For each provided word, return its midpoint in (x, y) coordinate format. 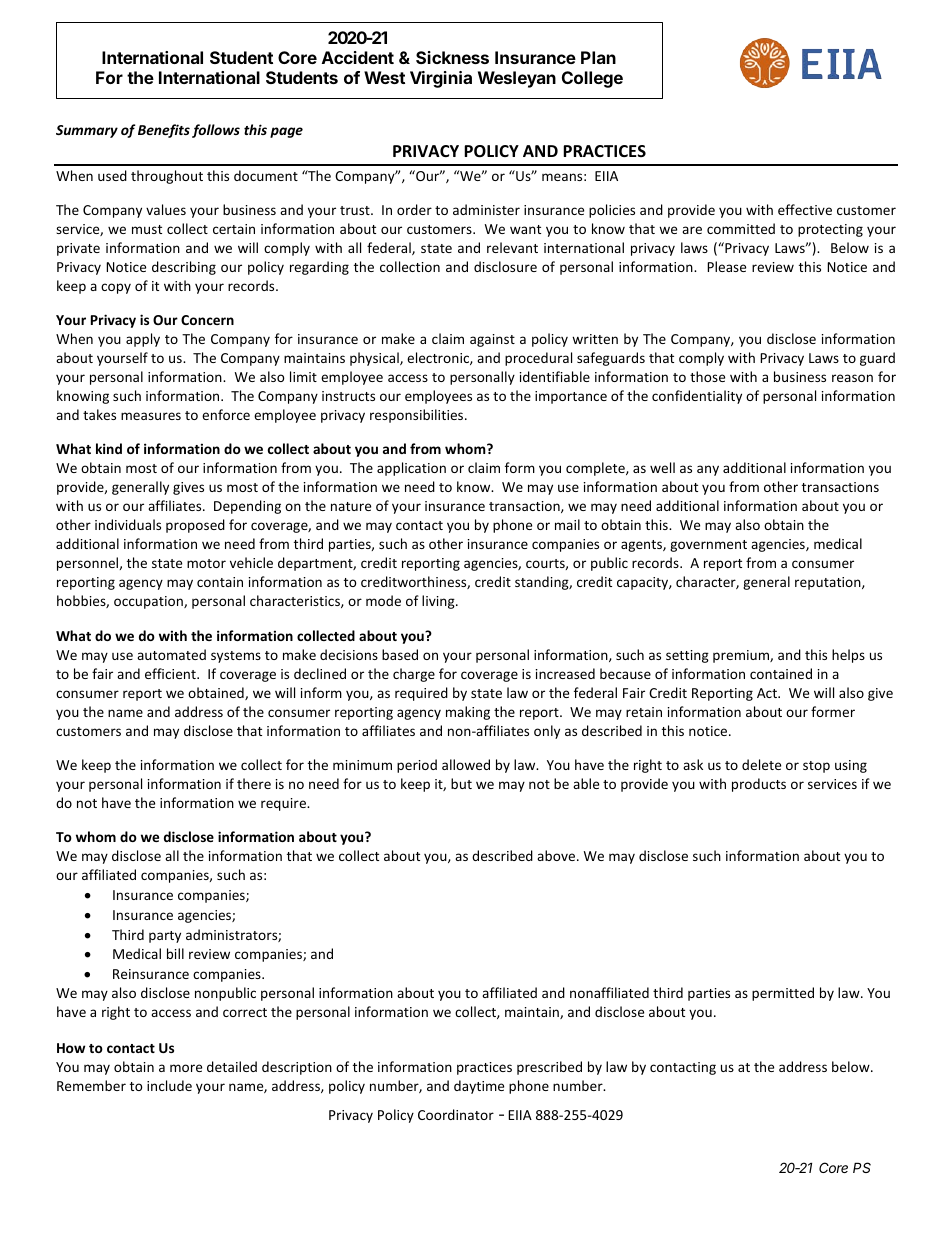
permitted (783, 994)
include (169, 1085)
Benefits (164, 131)
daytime (479, 1087)
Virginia (441, 79)
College (592, 79)
